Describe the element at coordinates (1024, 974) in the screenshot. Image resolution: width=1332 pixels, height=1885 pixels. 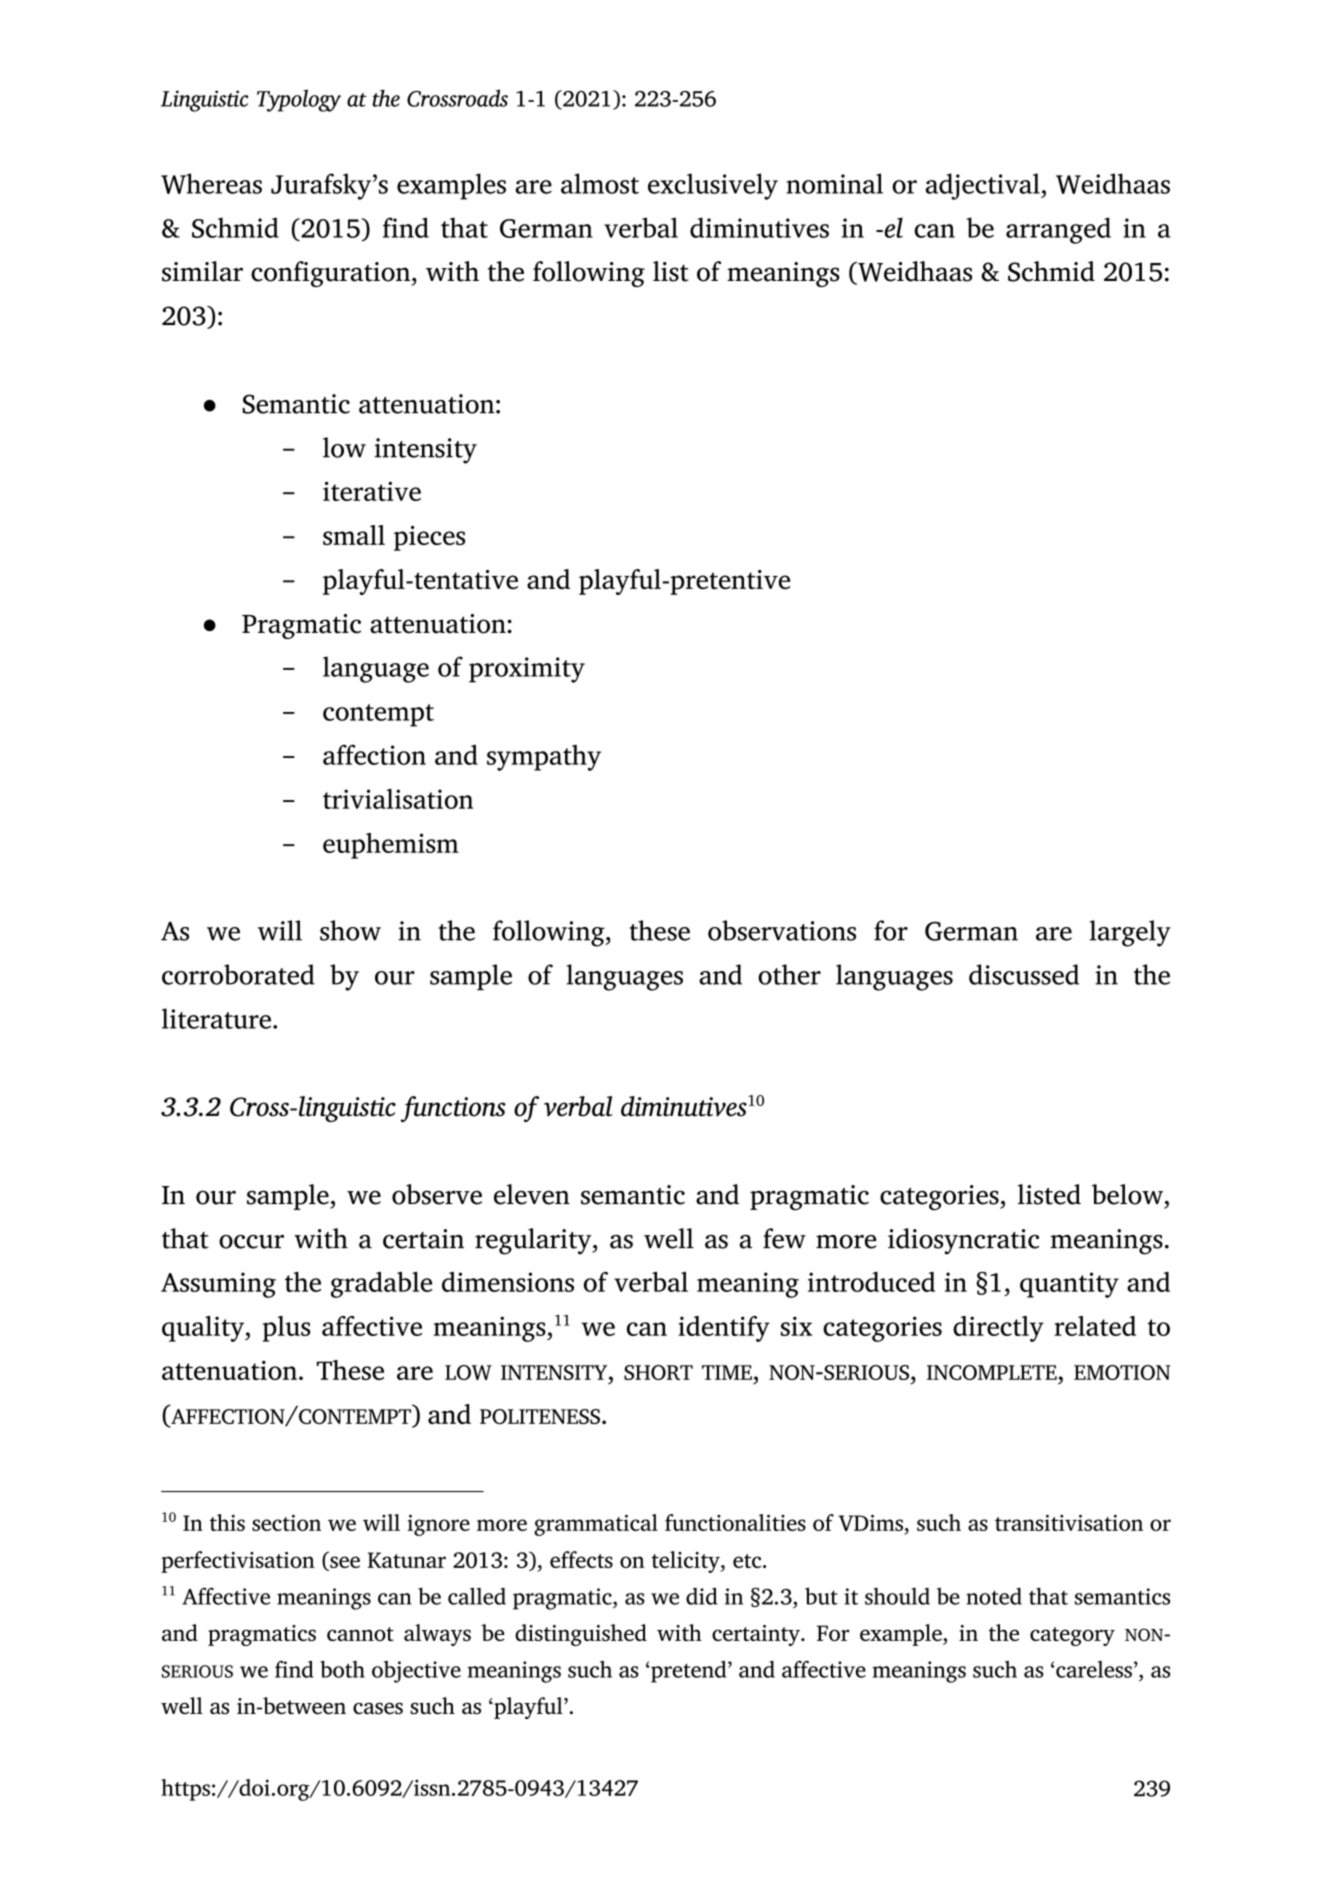
I see `discussed` at that location.
